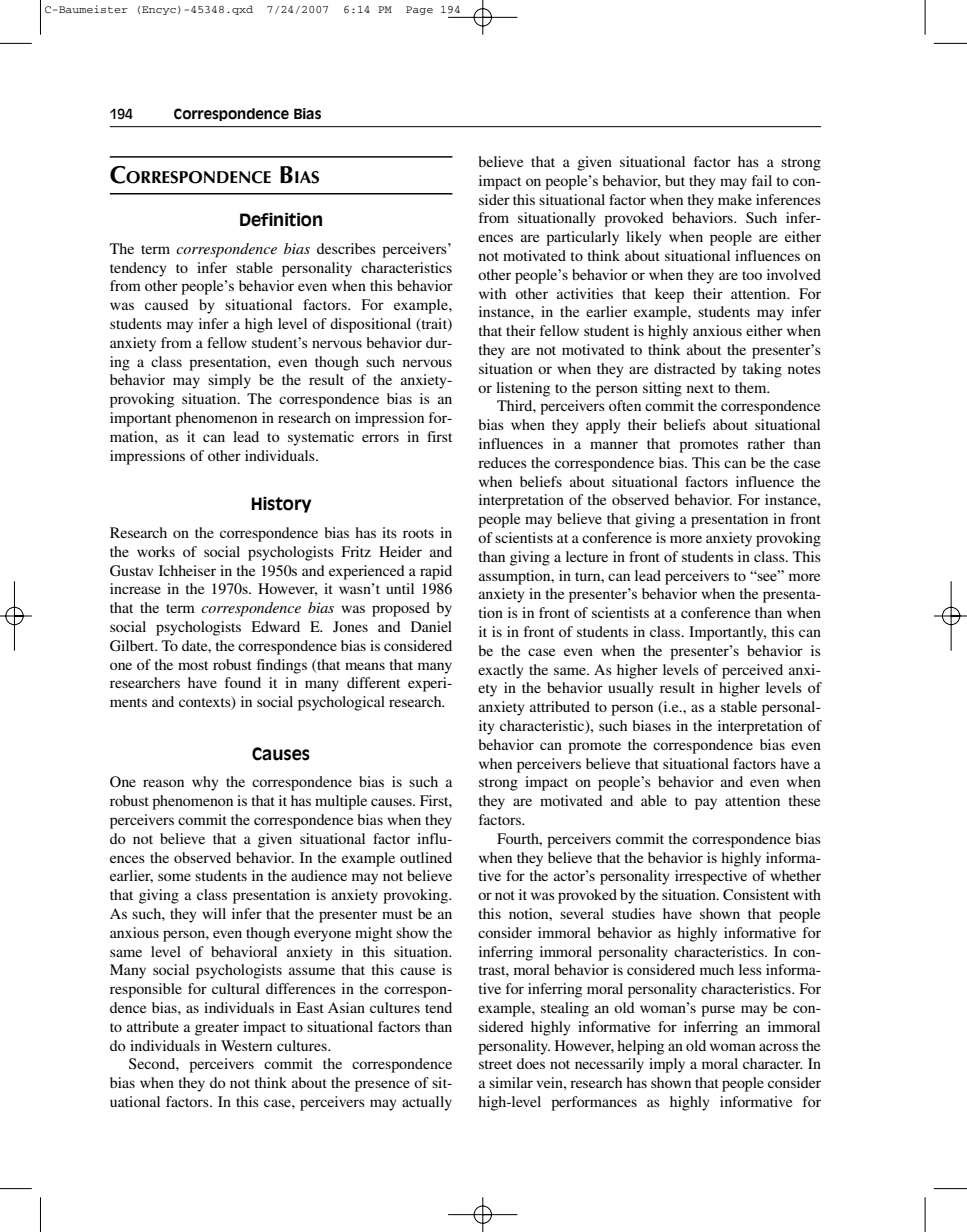 This screenshot has height=1232, width=967. I want to click on particularly, so click(582, 238).
